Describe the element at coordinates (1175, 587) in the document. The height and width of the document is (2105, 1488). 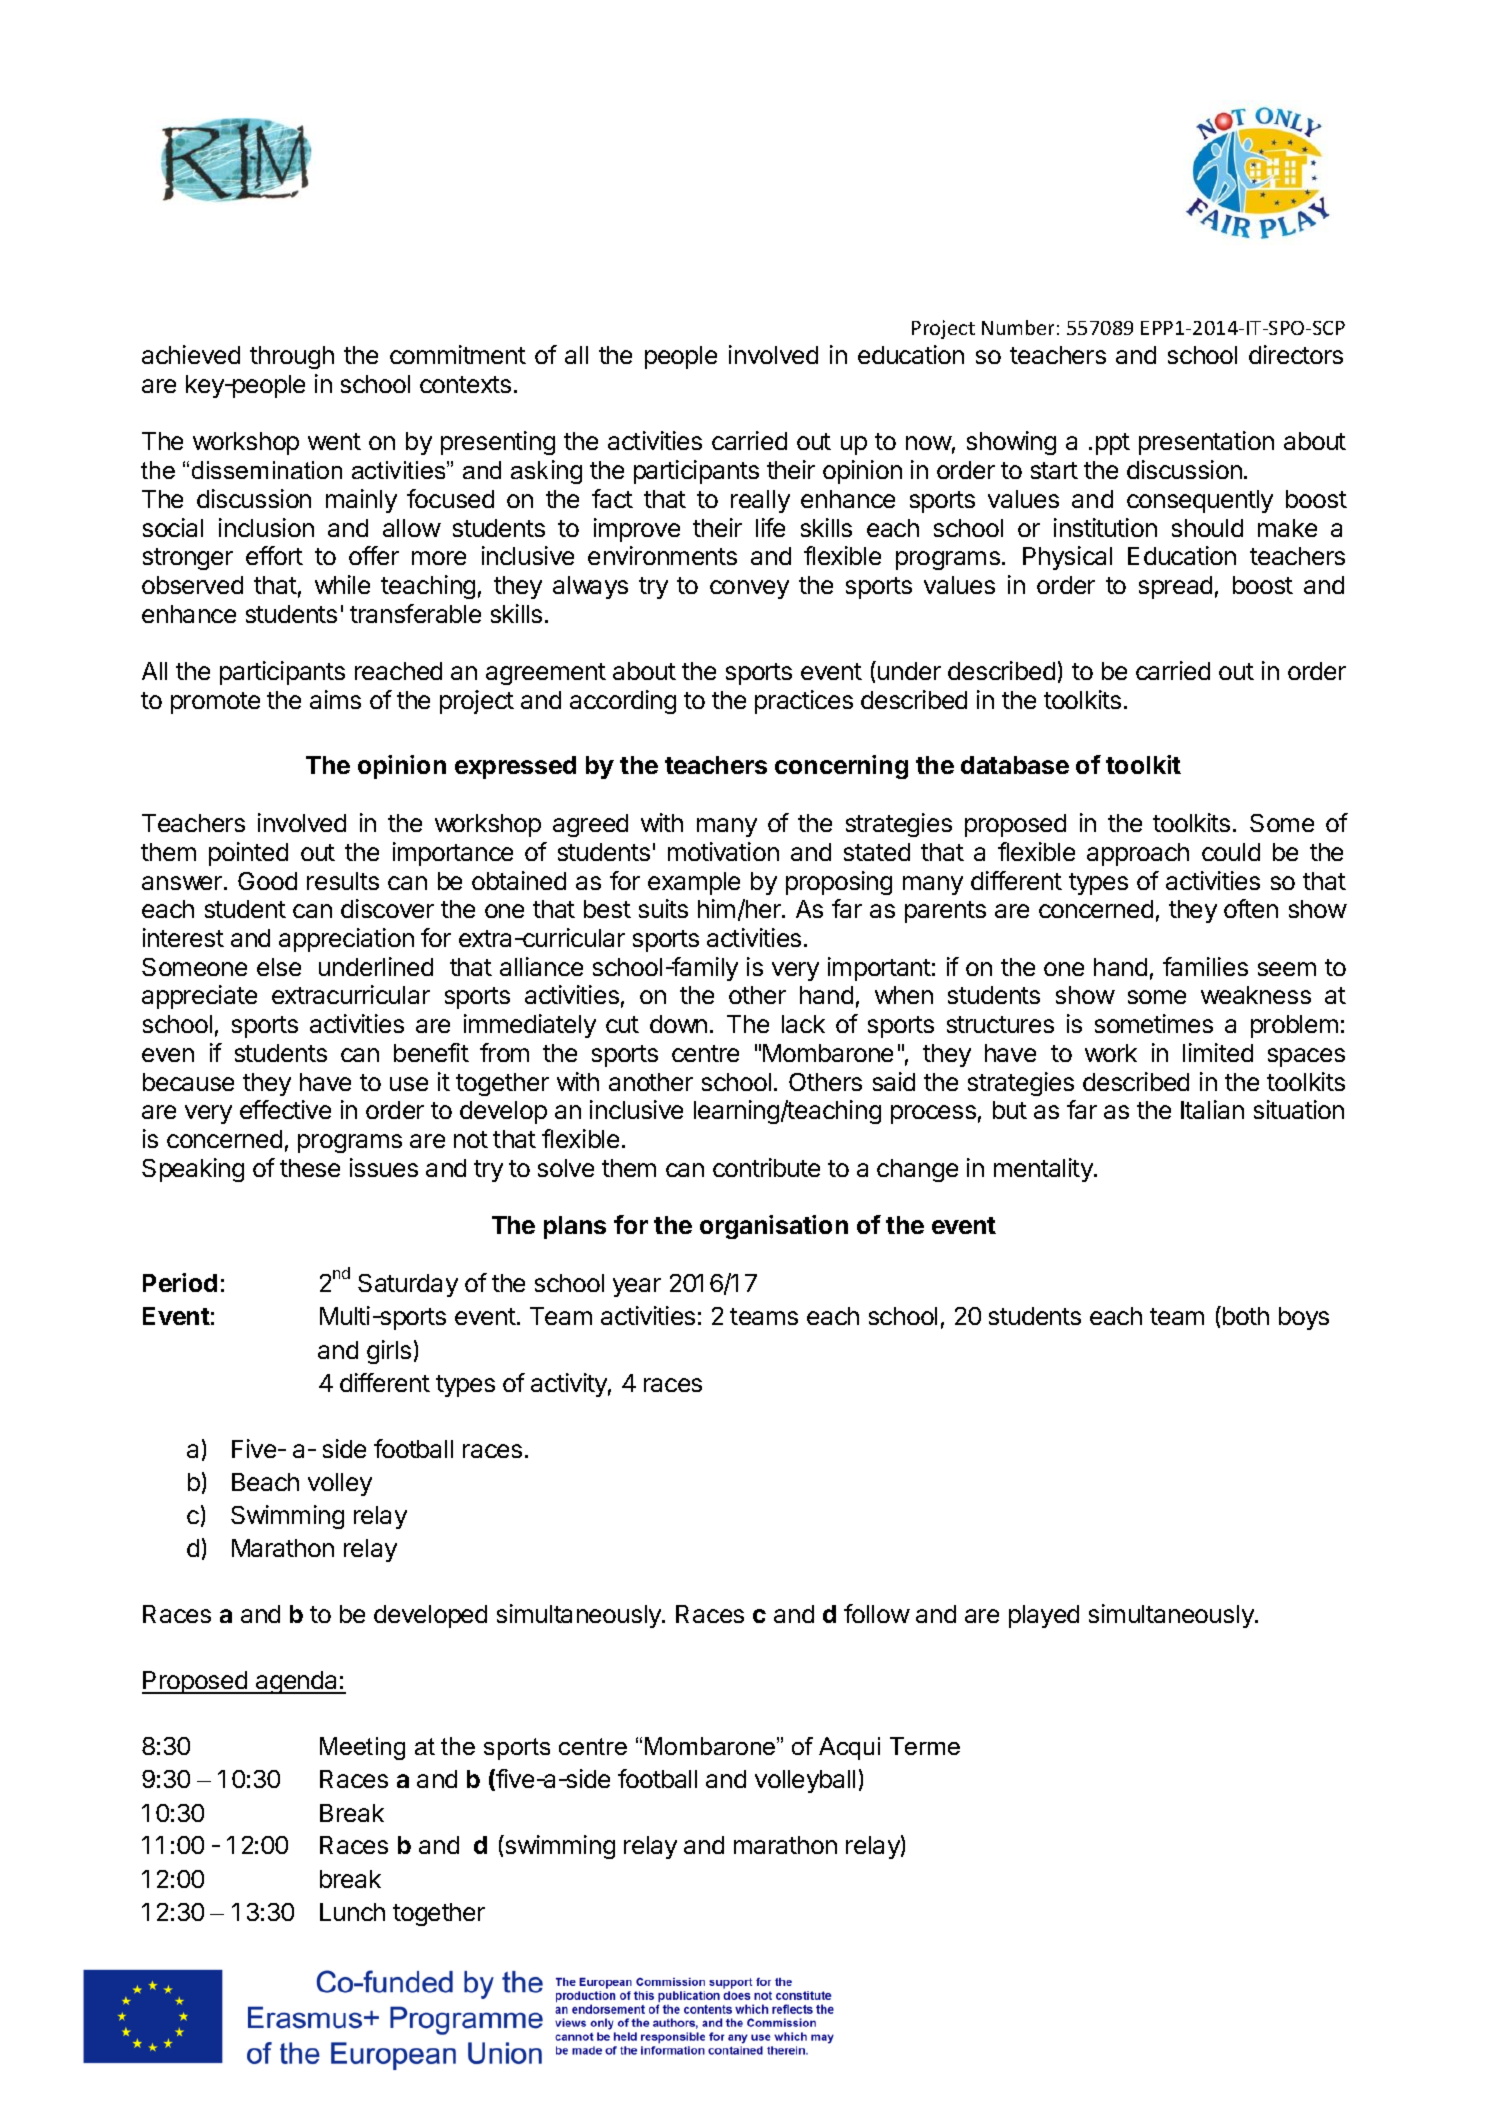
I see `spread` at that location.
